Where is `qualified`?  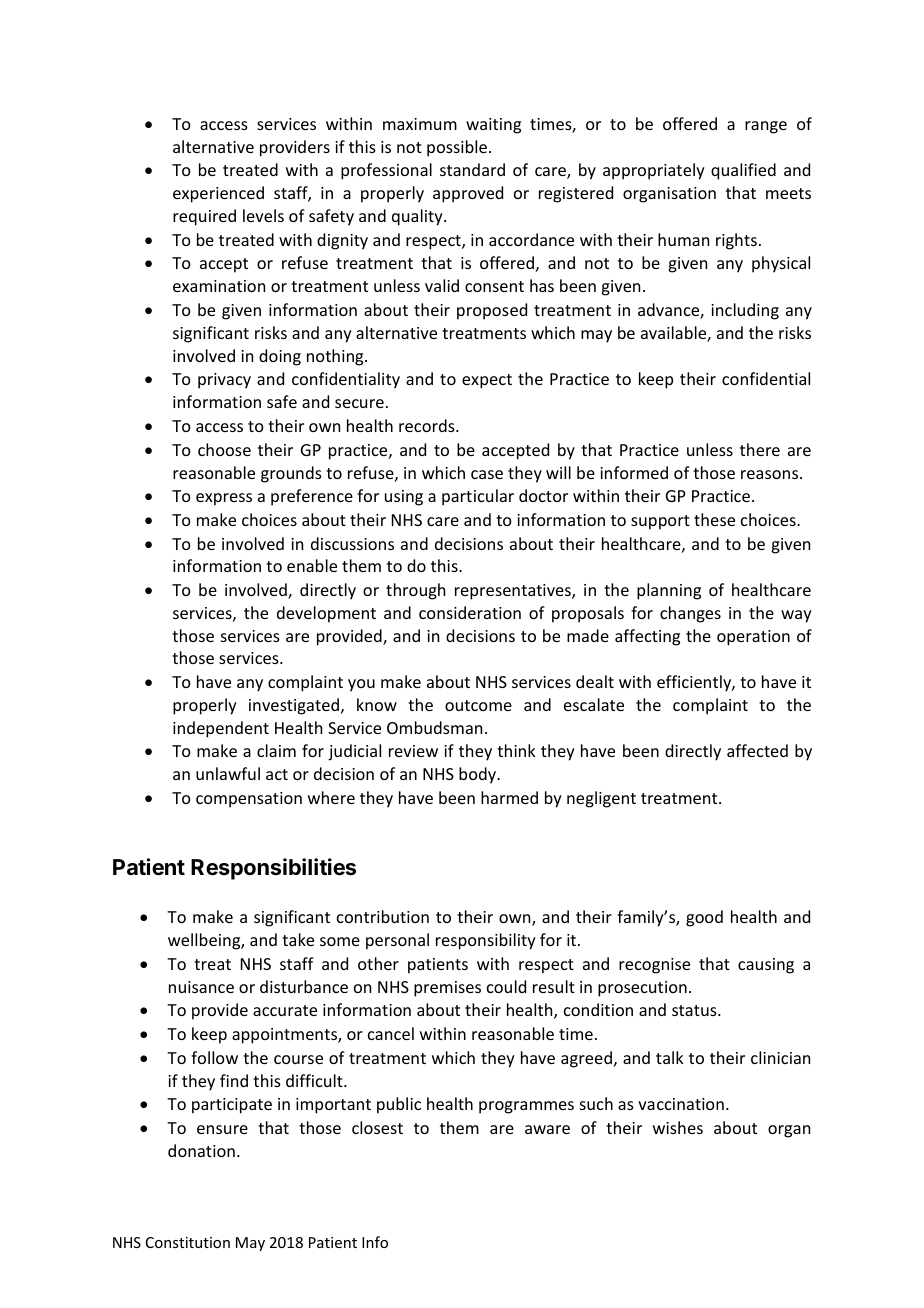
qualified is located at coordinates (743, 171).
